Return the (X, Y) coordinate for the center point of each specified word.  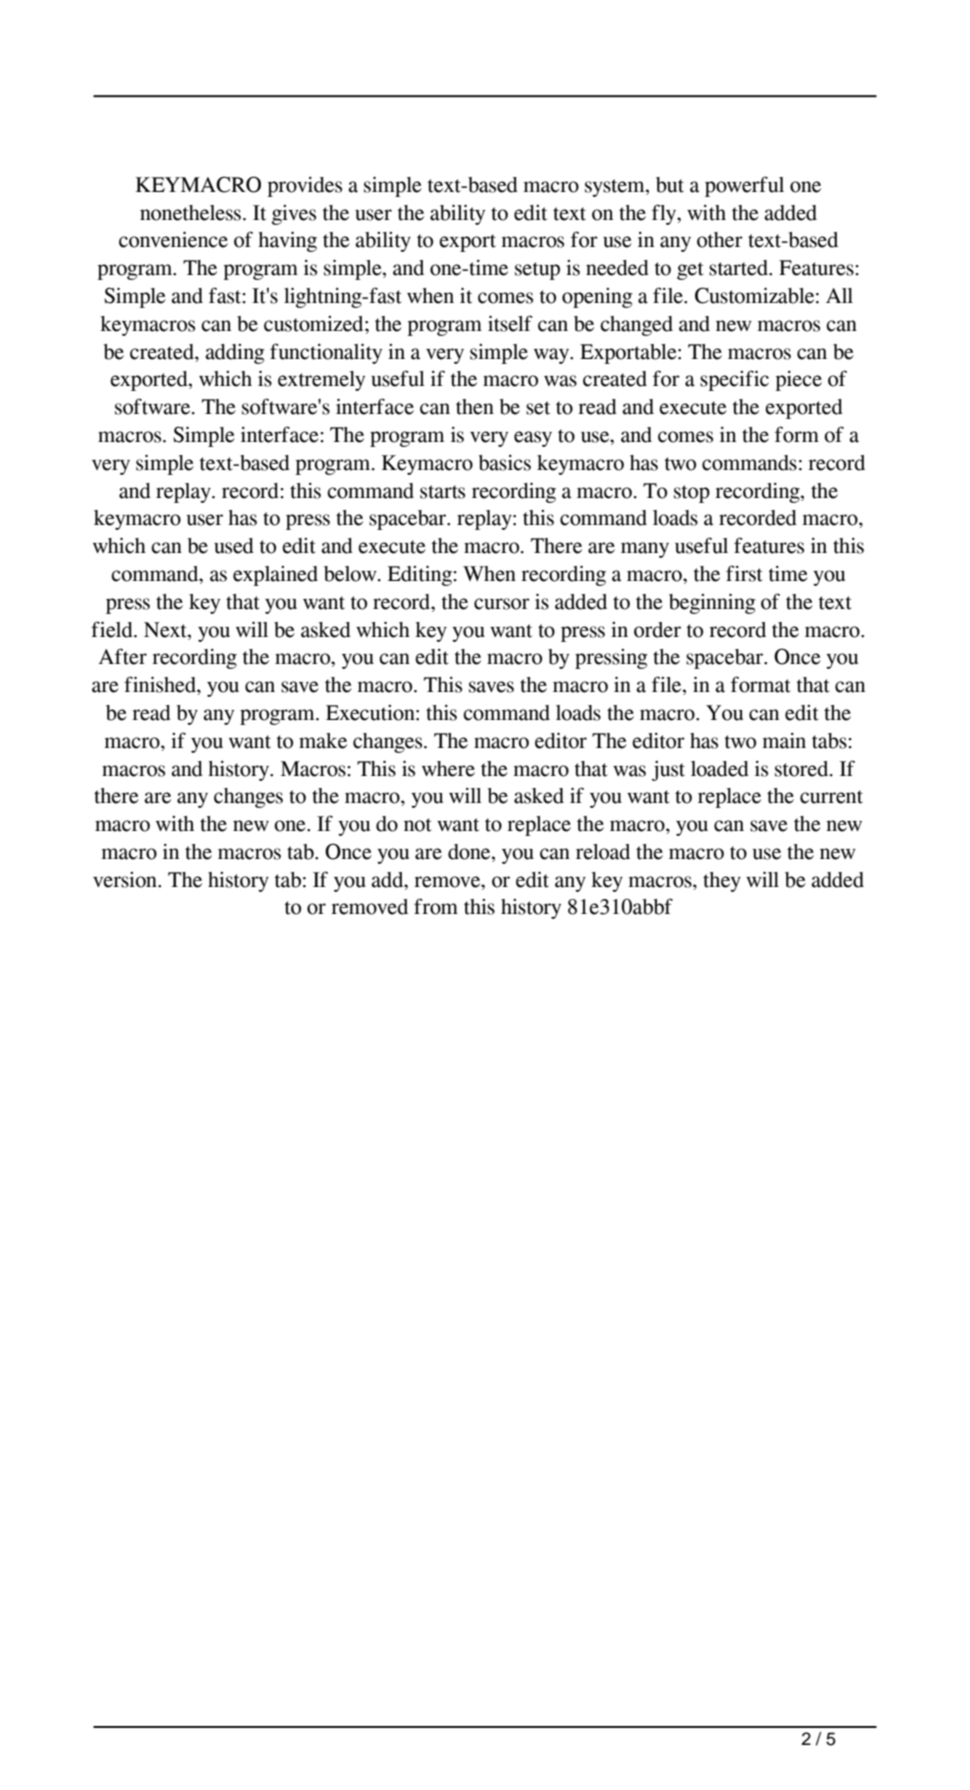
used (234, 546)
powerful (744, 186)
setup (537, 271)
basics (505, 463)
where (448, 769)
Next (166, 630)
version (126, 880)
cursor (502, 604)
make (323, 741)
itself (510, 323)
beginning (712, 603)
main (784, 741)
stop (692, 494)
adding (234, 354)
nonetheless (190, 213)
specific (734, 380)
